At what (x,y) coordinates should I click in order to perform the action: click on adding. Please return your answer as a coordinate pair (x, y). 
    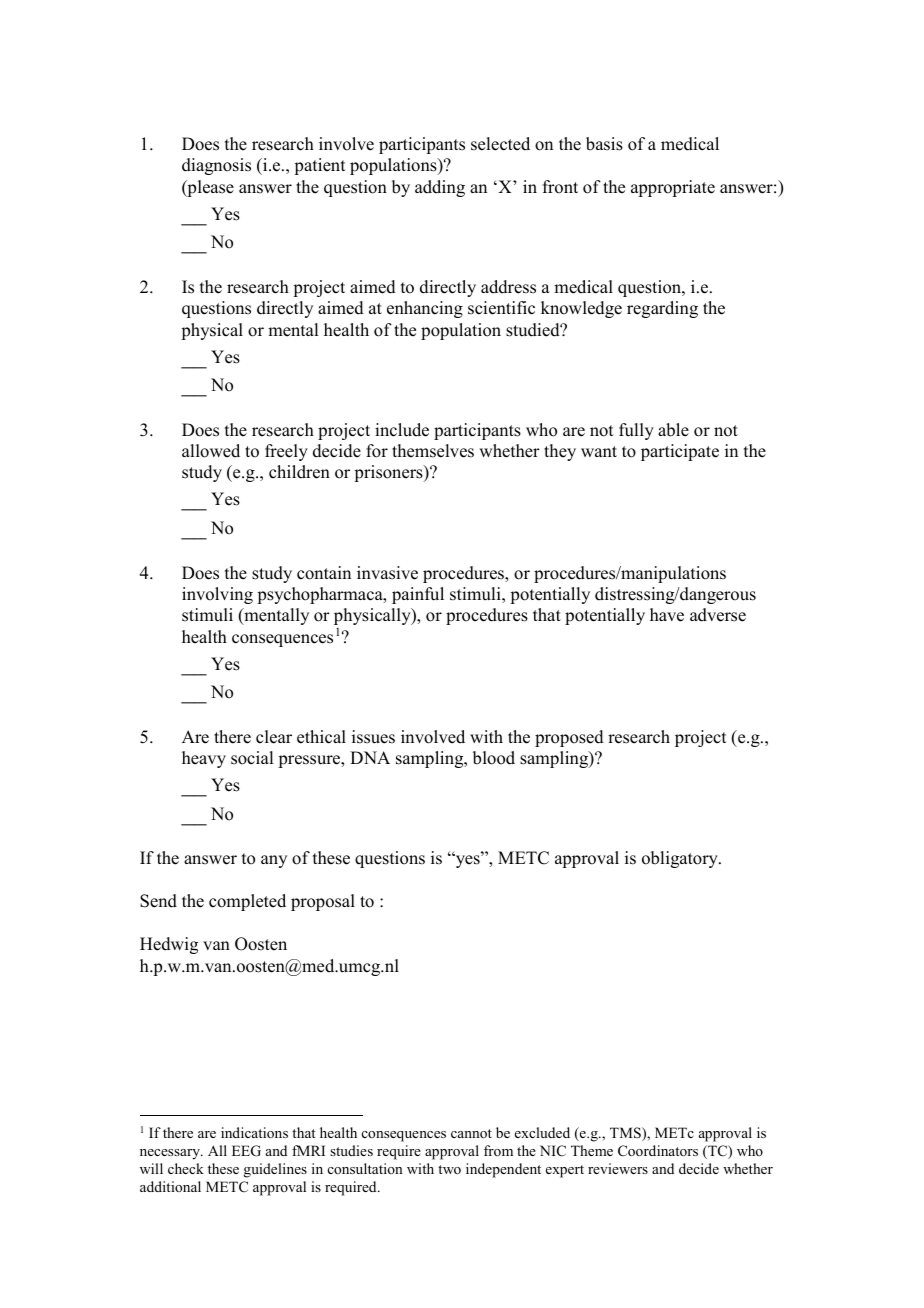
    Looking at the image, I should click on (440, 188).
